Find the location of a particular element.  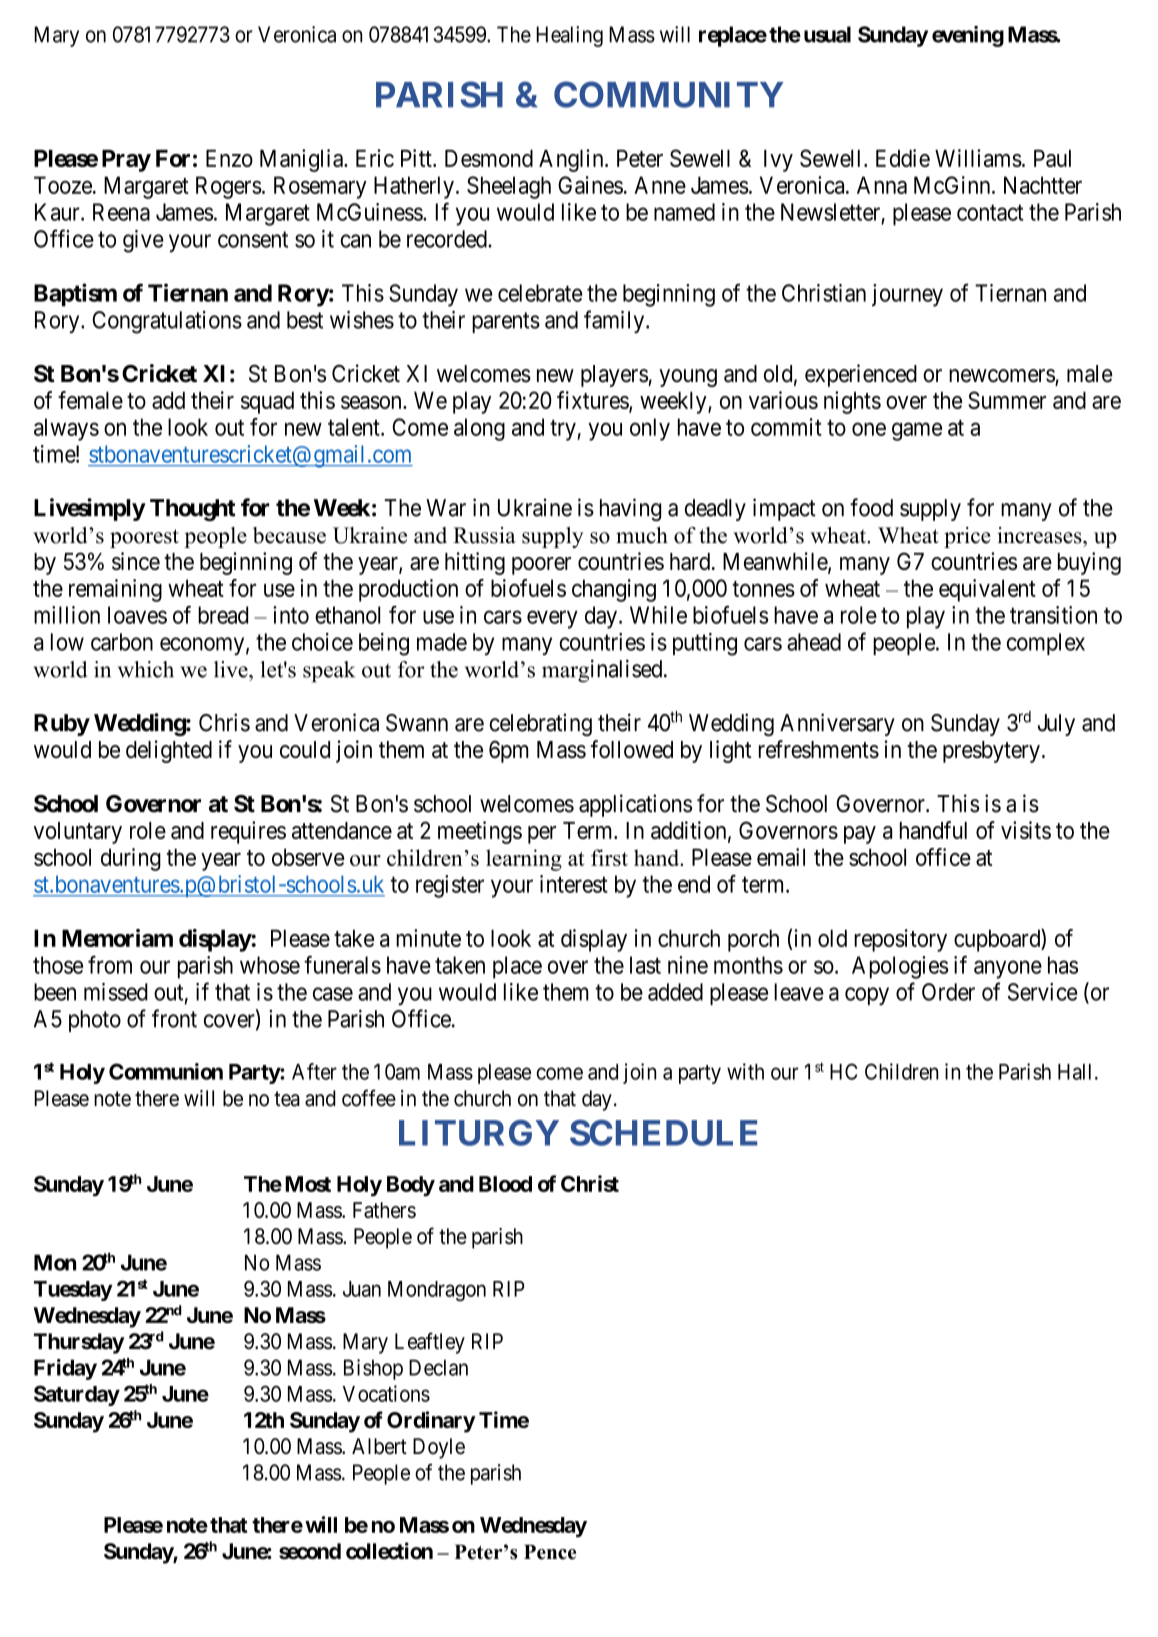

second is located at coordinates (310, 1551).
